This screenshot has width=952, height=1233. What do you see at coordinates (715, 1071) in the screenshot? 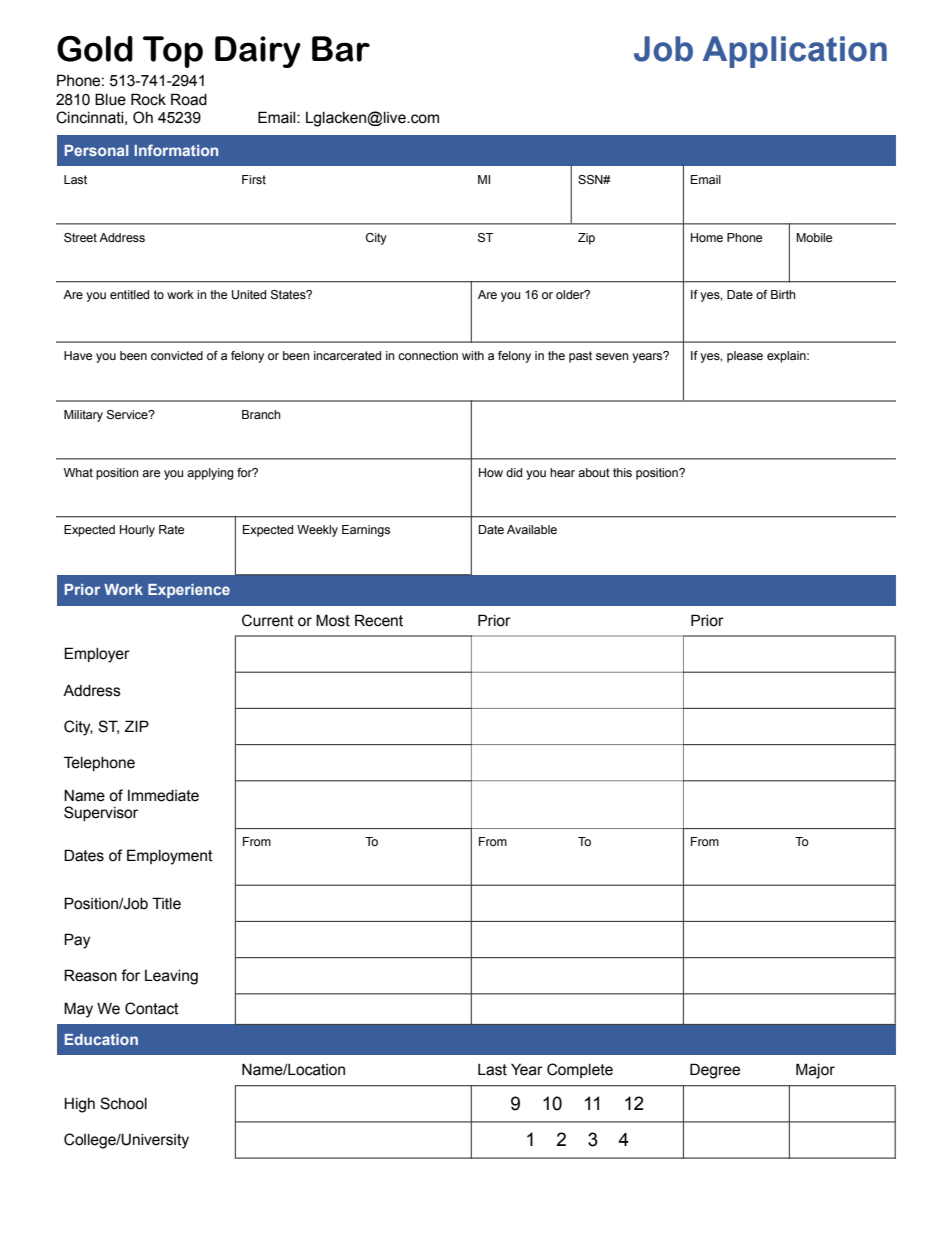
I see `Degree` at bounding box center [715, 1071].
